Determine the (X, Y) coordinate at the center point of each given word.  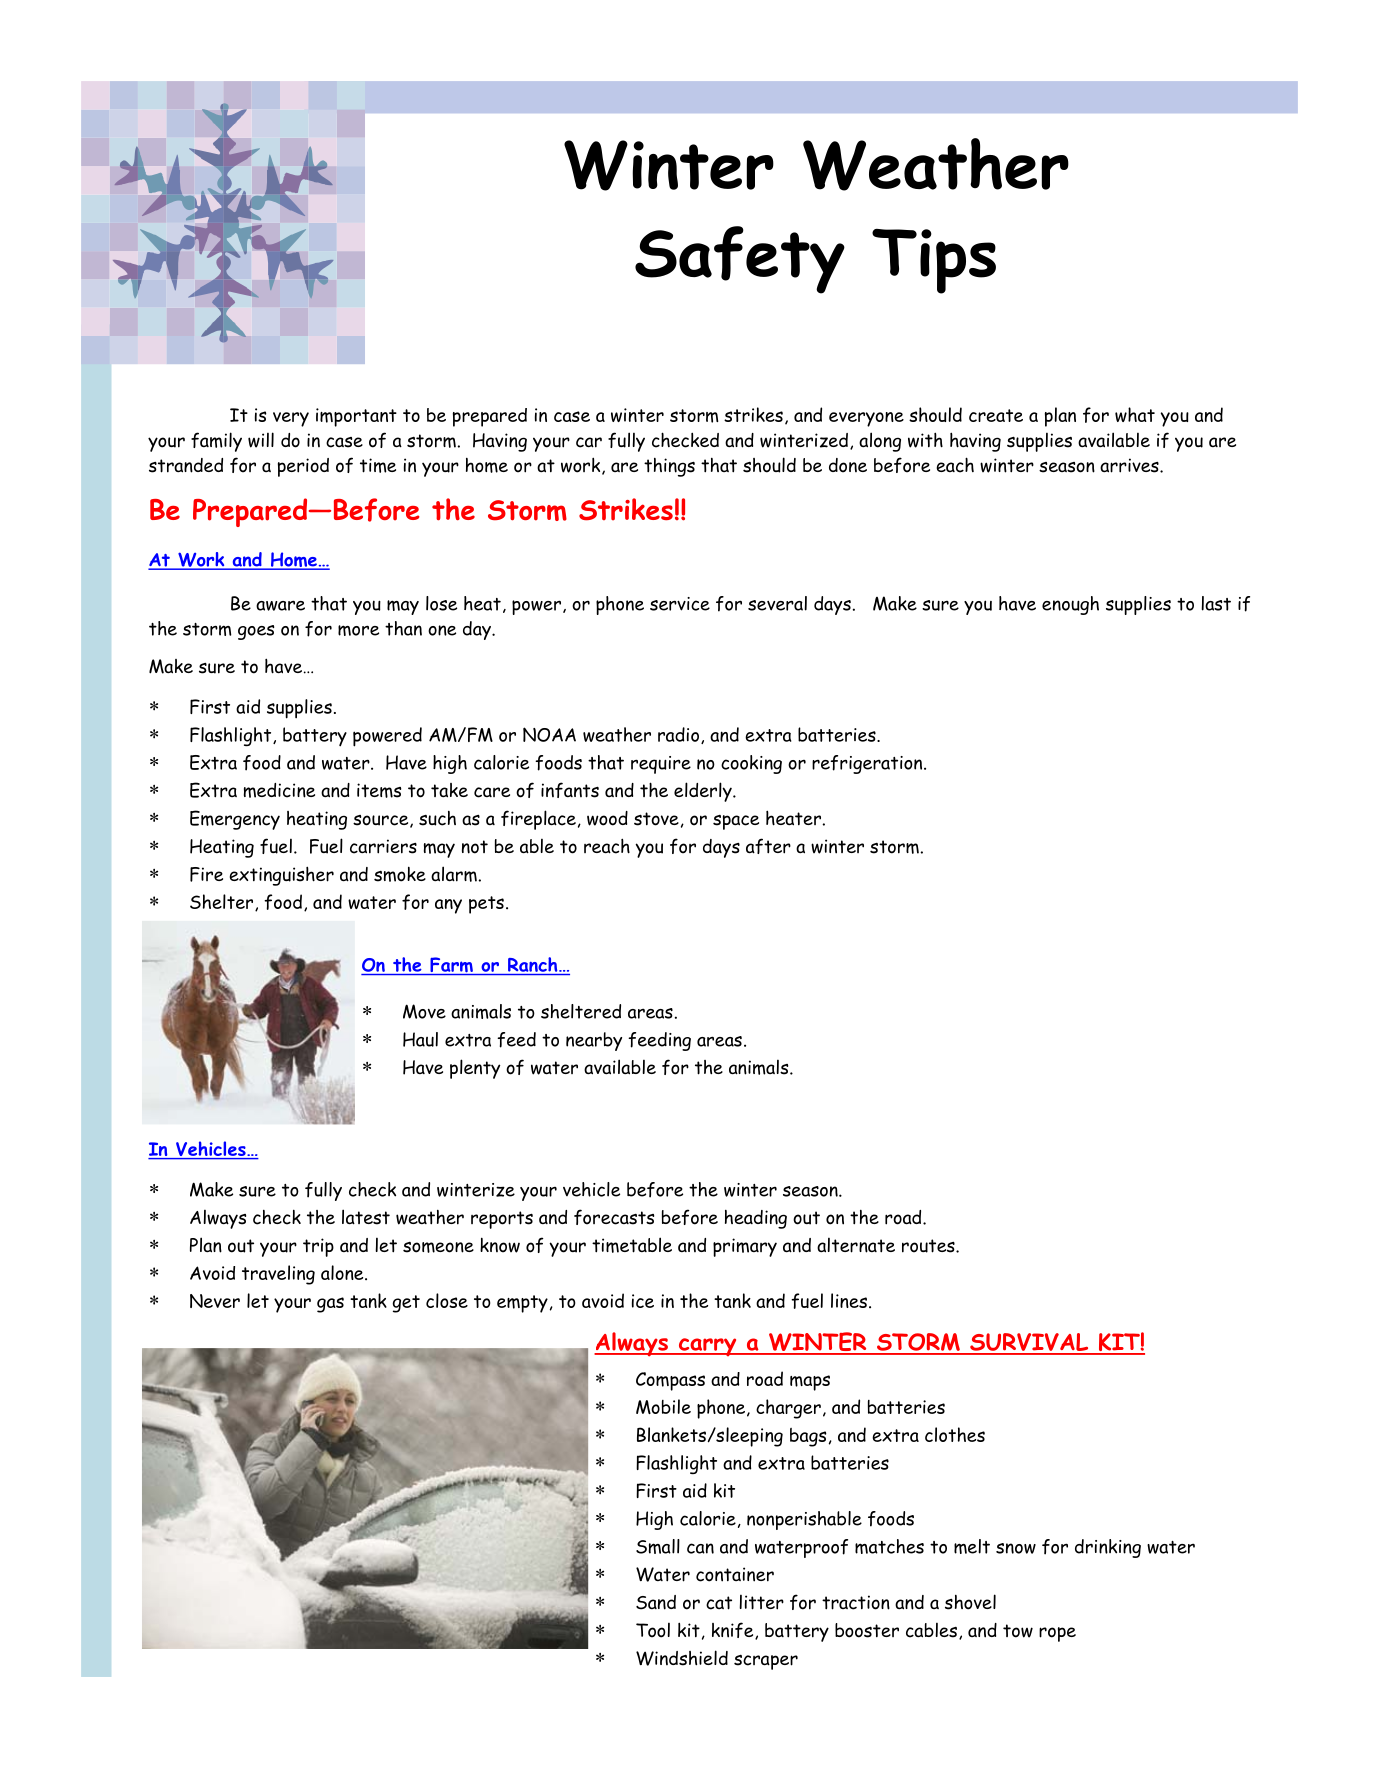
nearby (594, 1041)
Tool (653, 1630)
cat (719, 1603)
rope (1057, 1634)
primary (745, 1247)
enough (1070, 605)
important (356, 417)
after (768, 846)
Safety (740, 260)
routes (929, 1246)
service (680, 604)
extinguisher (281, 876)
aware (280, 605)
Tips (934, 261)
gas (330, 1305)
